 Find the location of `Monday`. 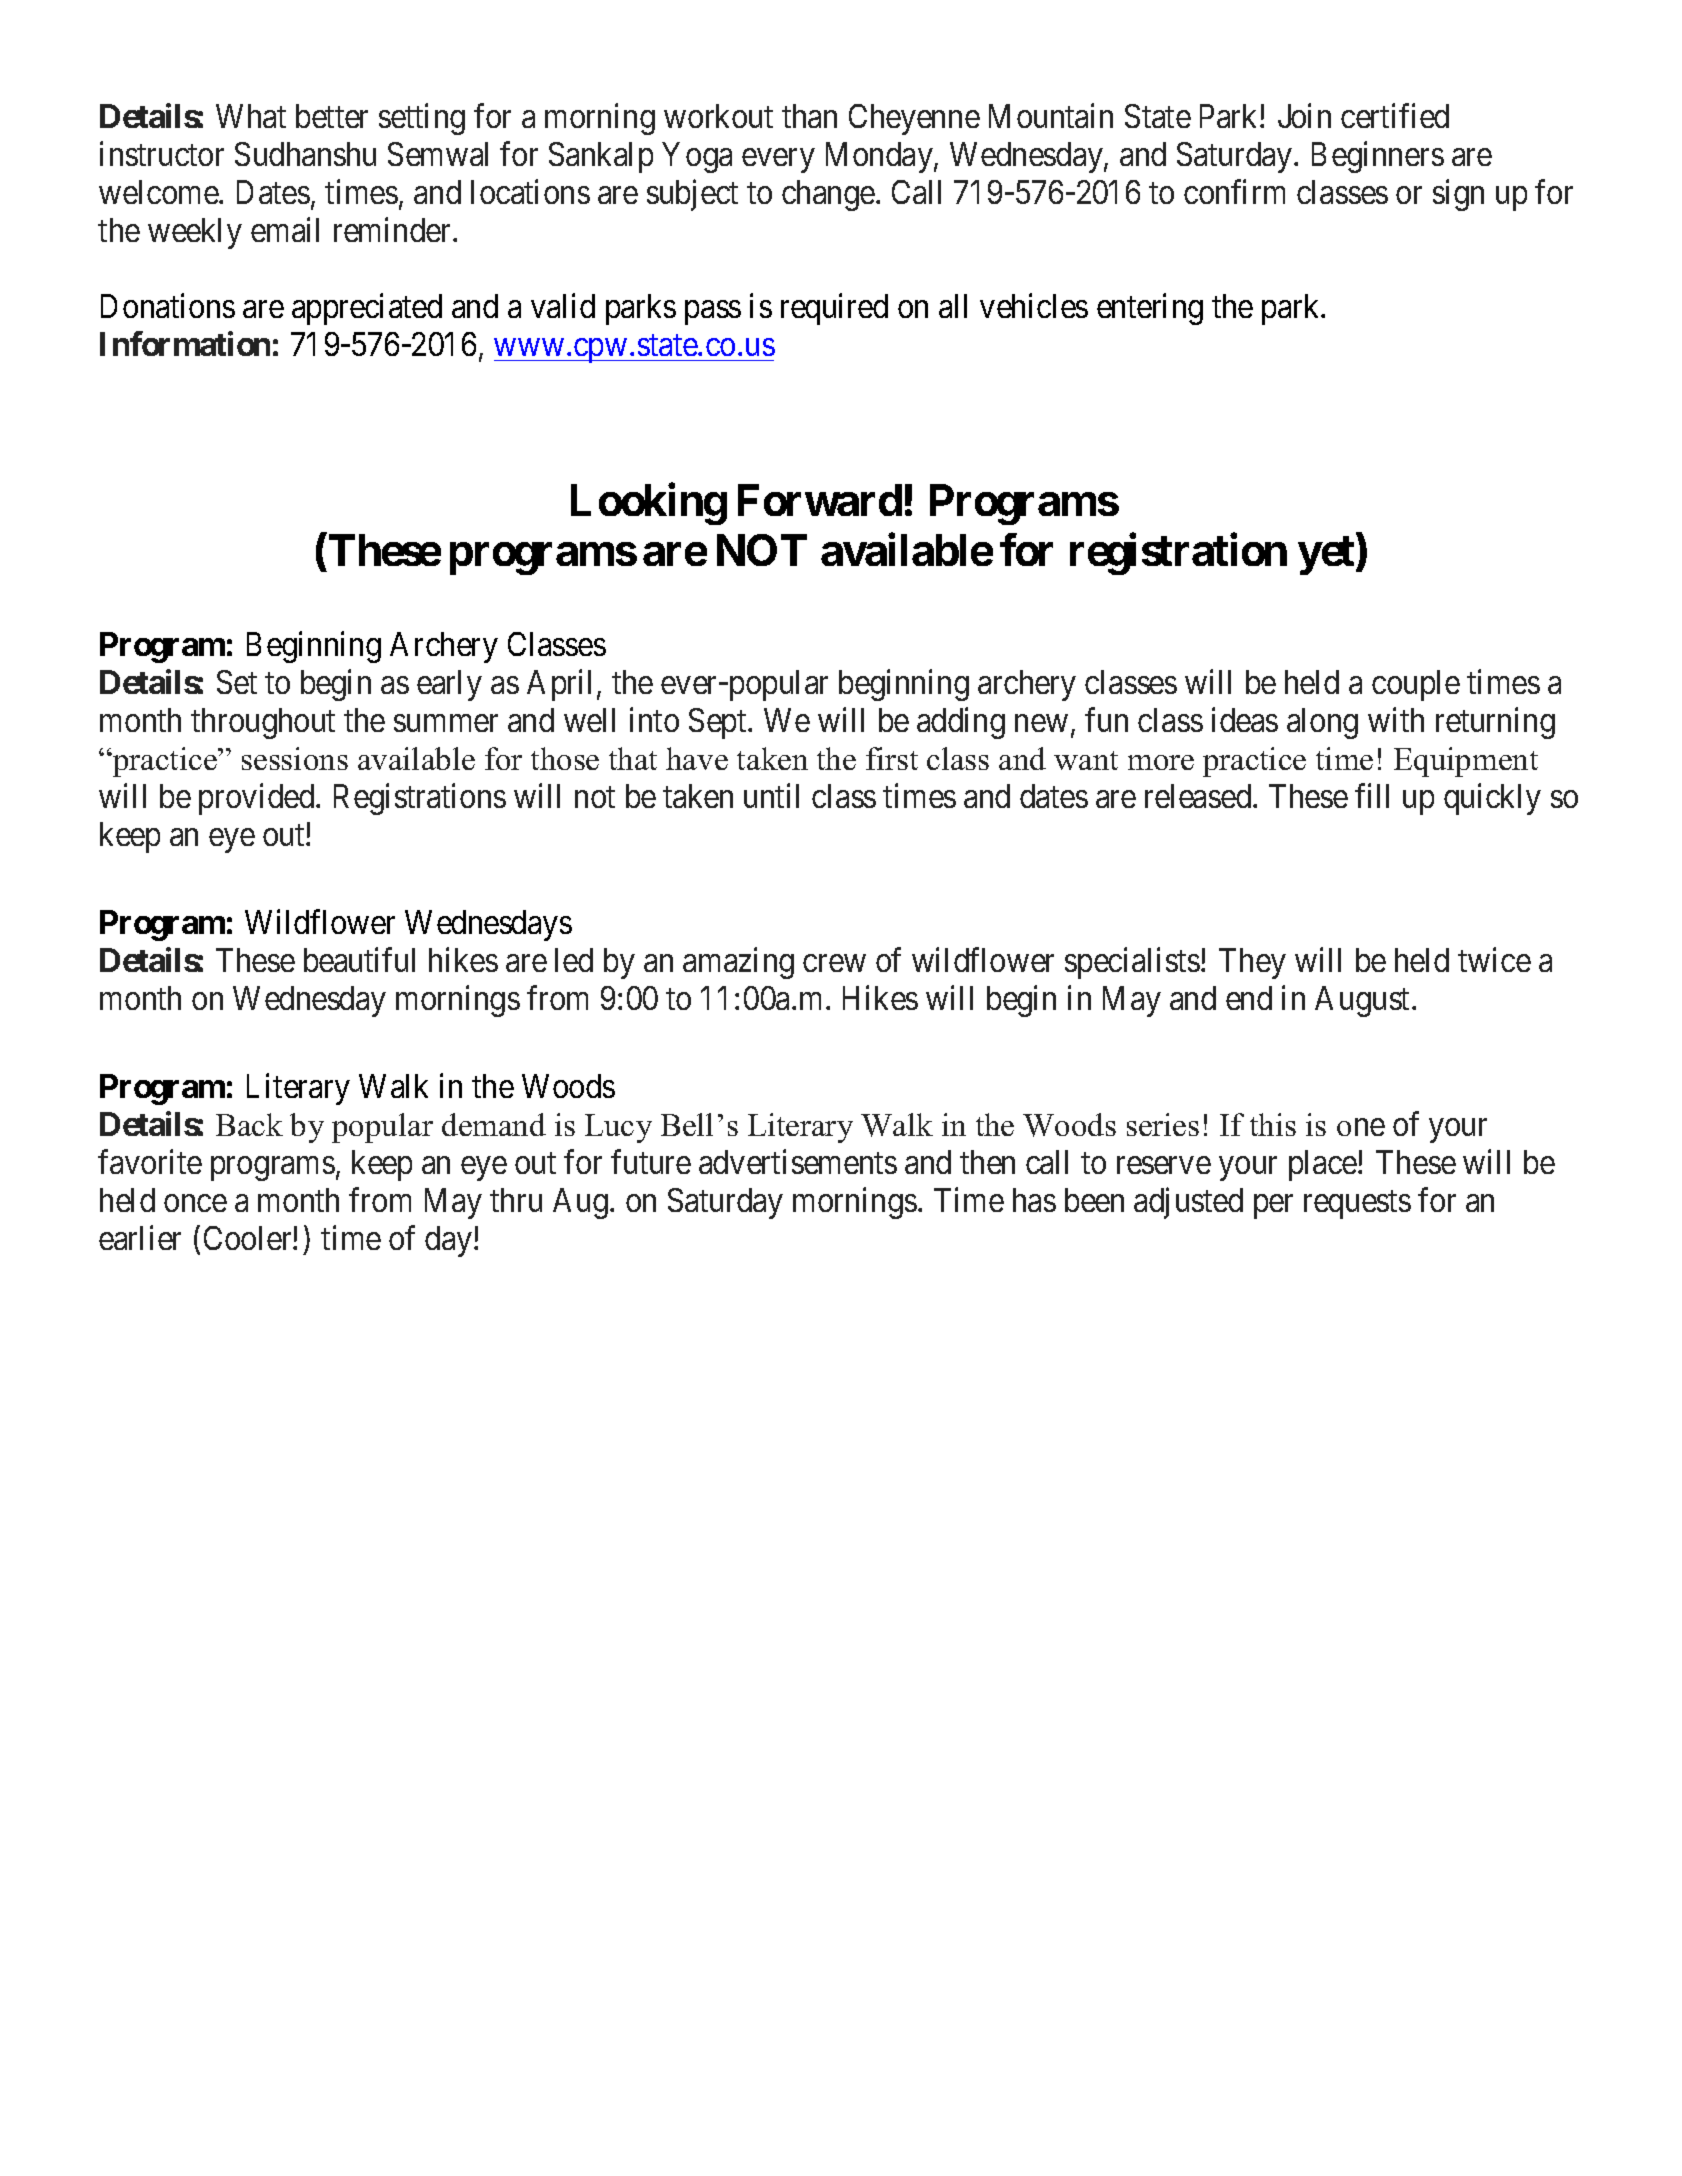

Monday is located at coordinates (880, 157).
